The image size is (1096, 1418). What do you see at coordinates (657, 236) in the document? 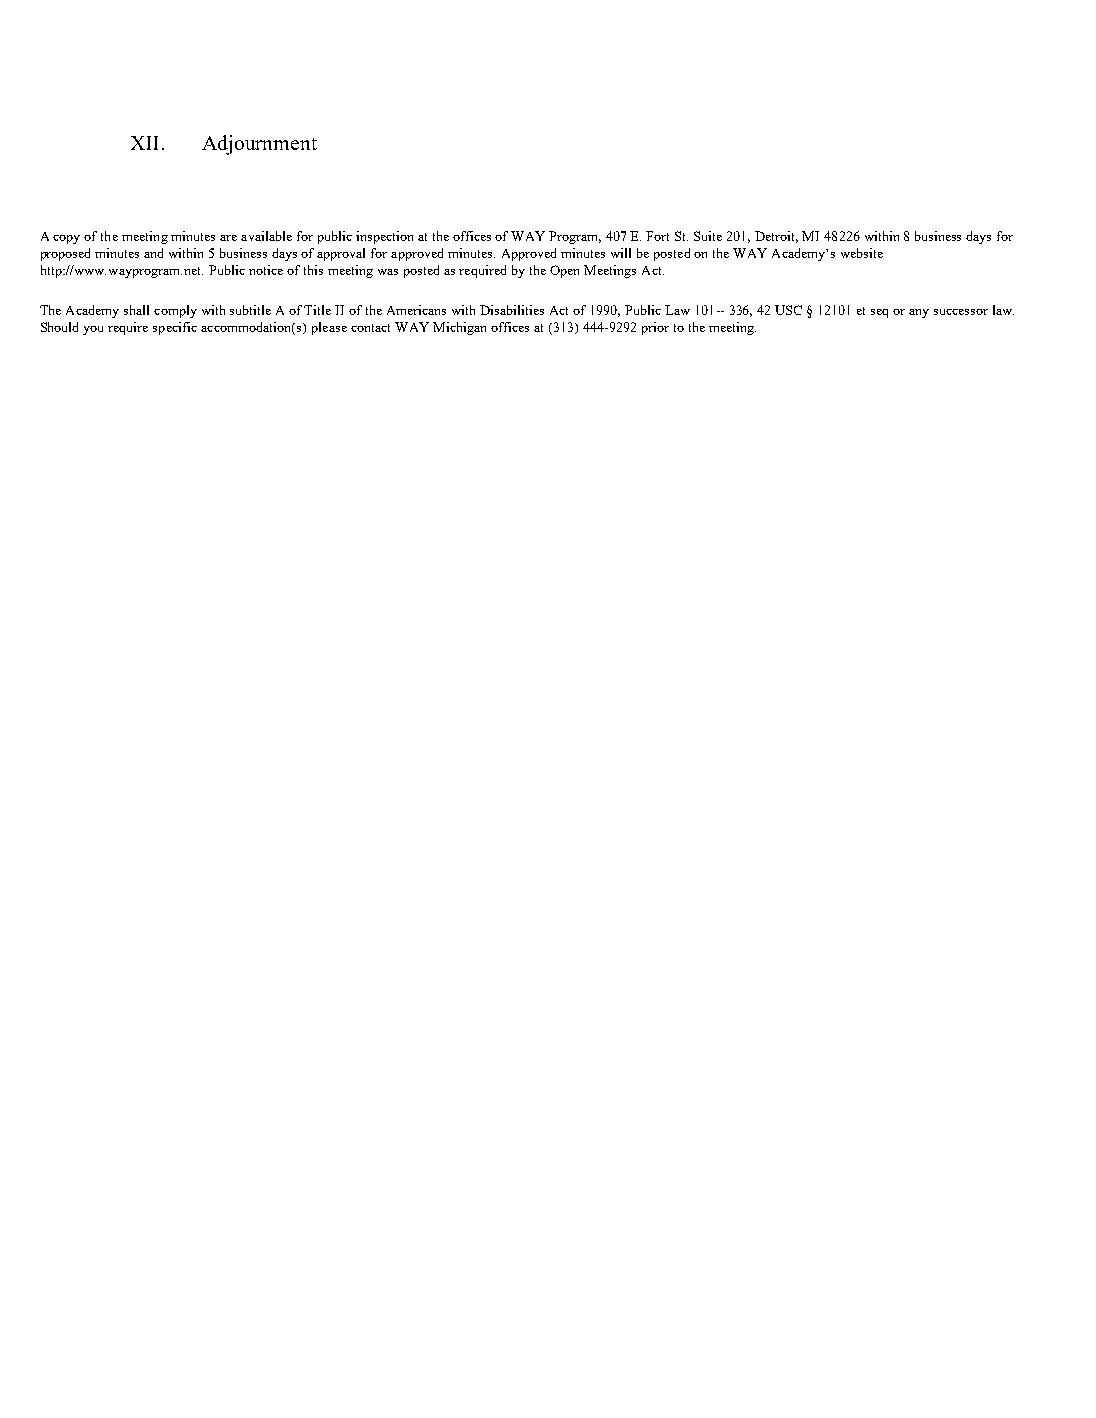
I see `Fort` at bounding box center [657, 236].
